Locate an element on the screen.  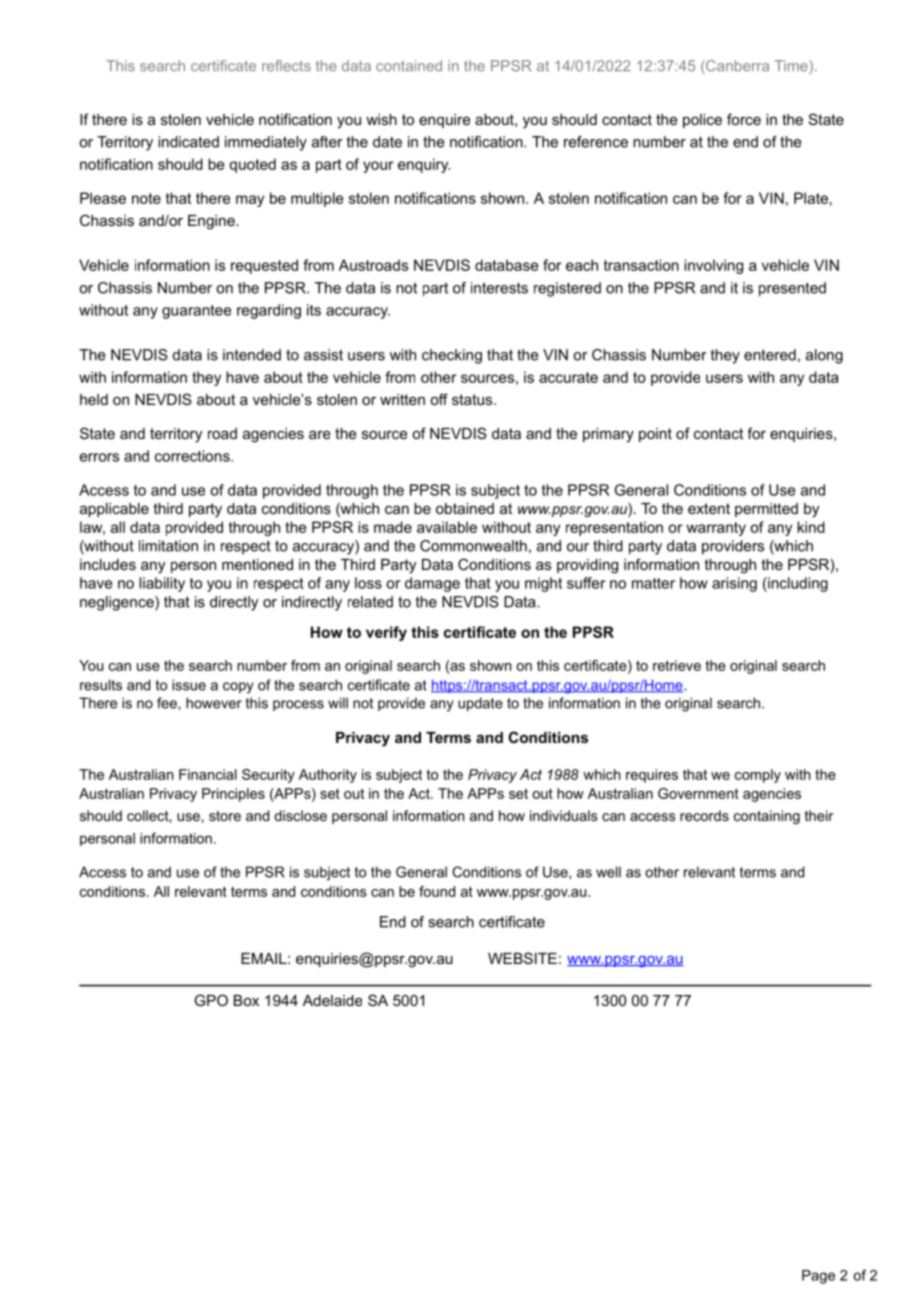
found is located at coordinates (437, 891).
